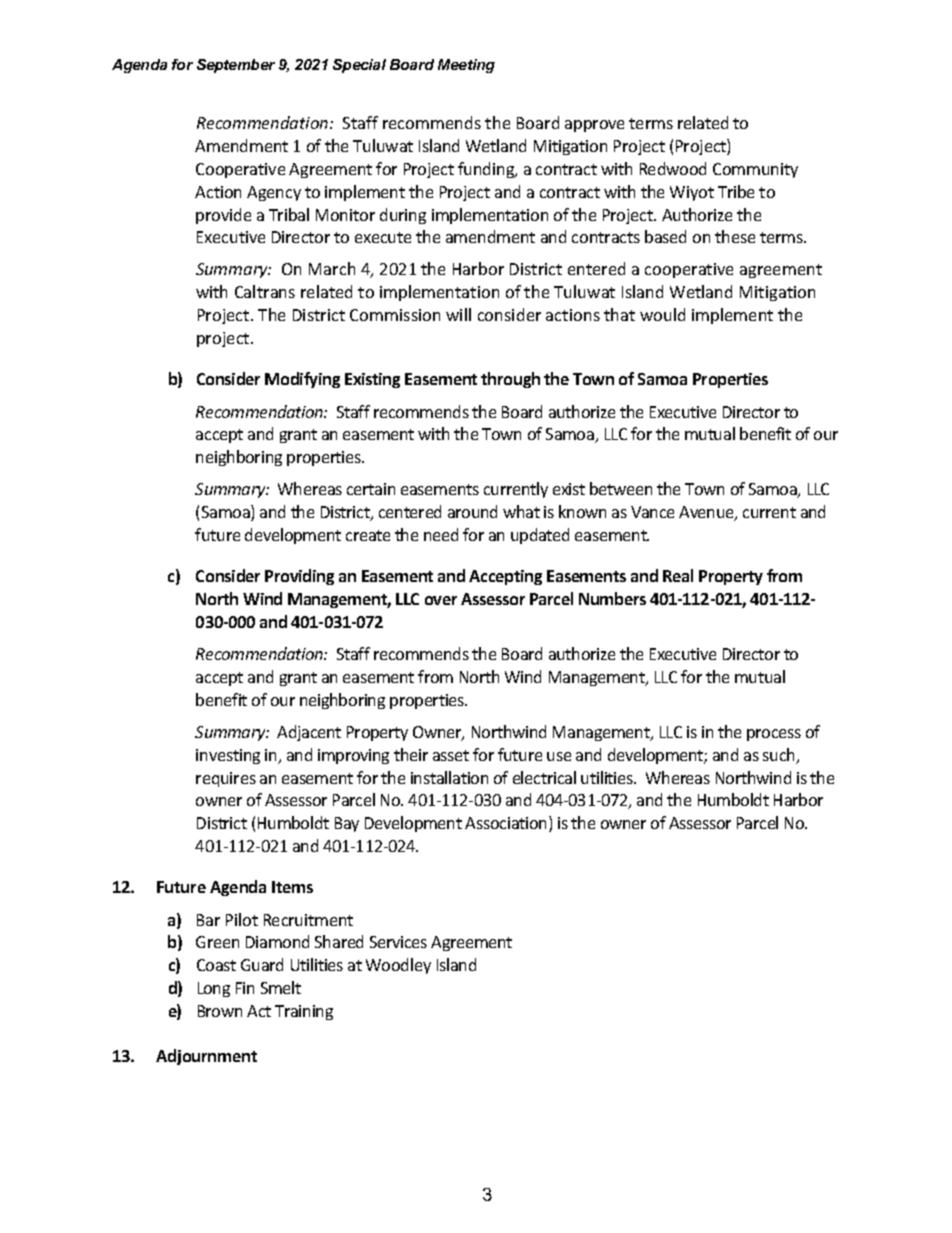 The image size is (952, 1233). I want to click on September, so click(236, 66).
